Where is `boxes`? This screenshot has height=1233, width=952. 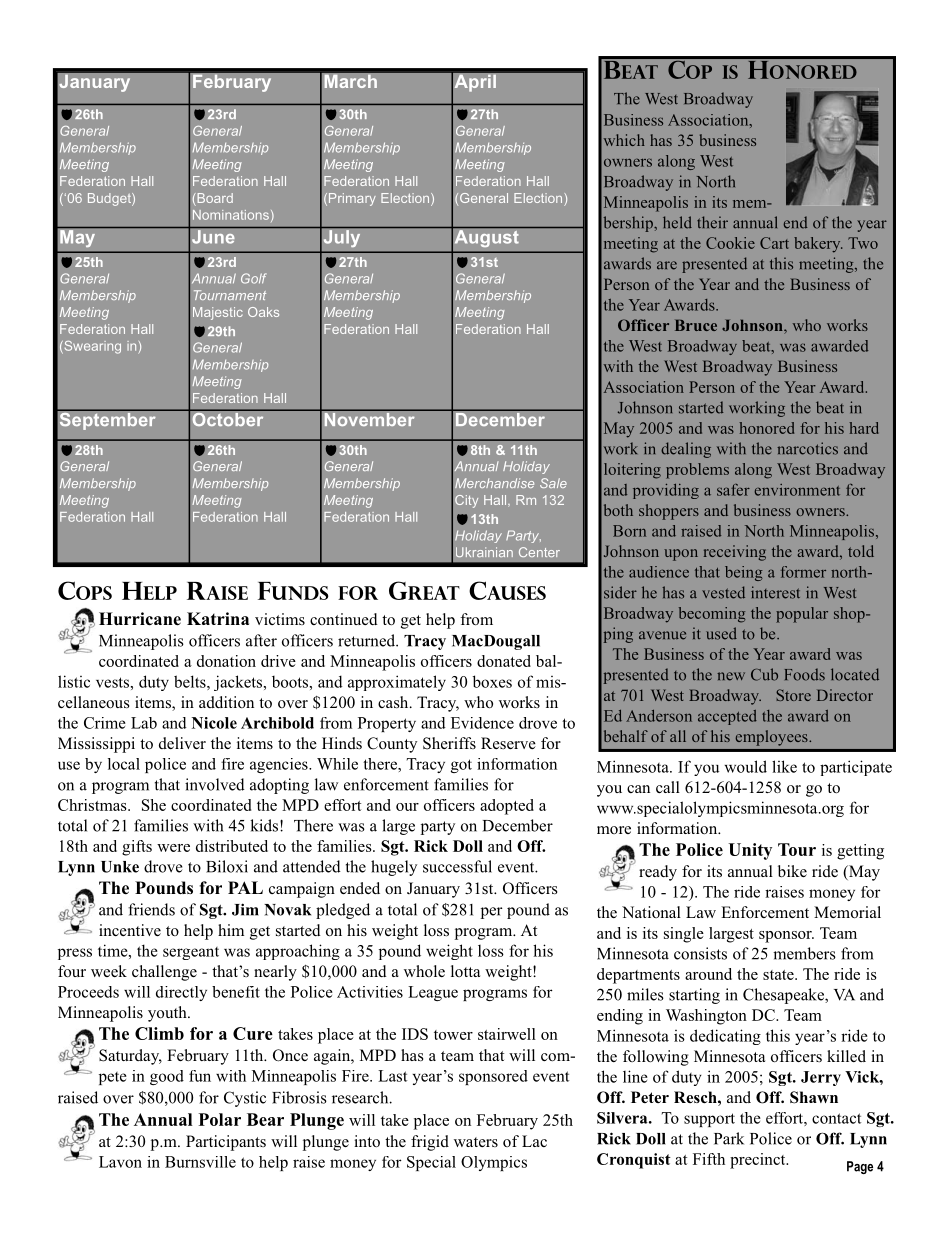 boxes is located at coordinates (492, 681).
